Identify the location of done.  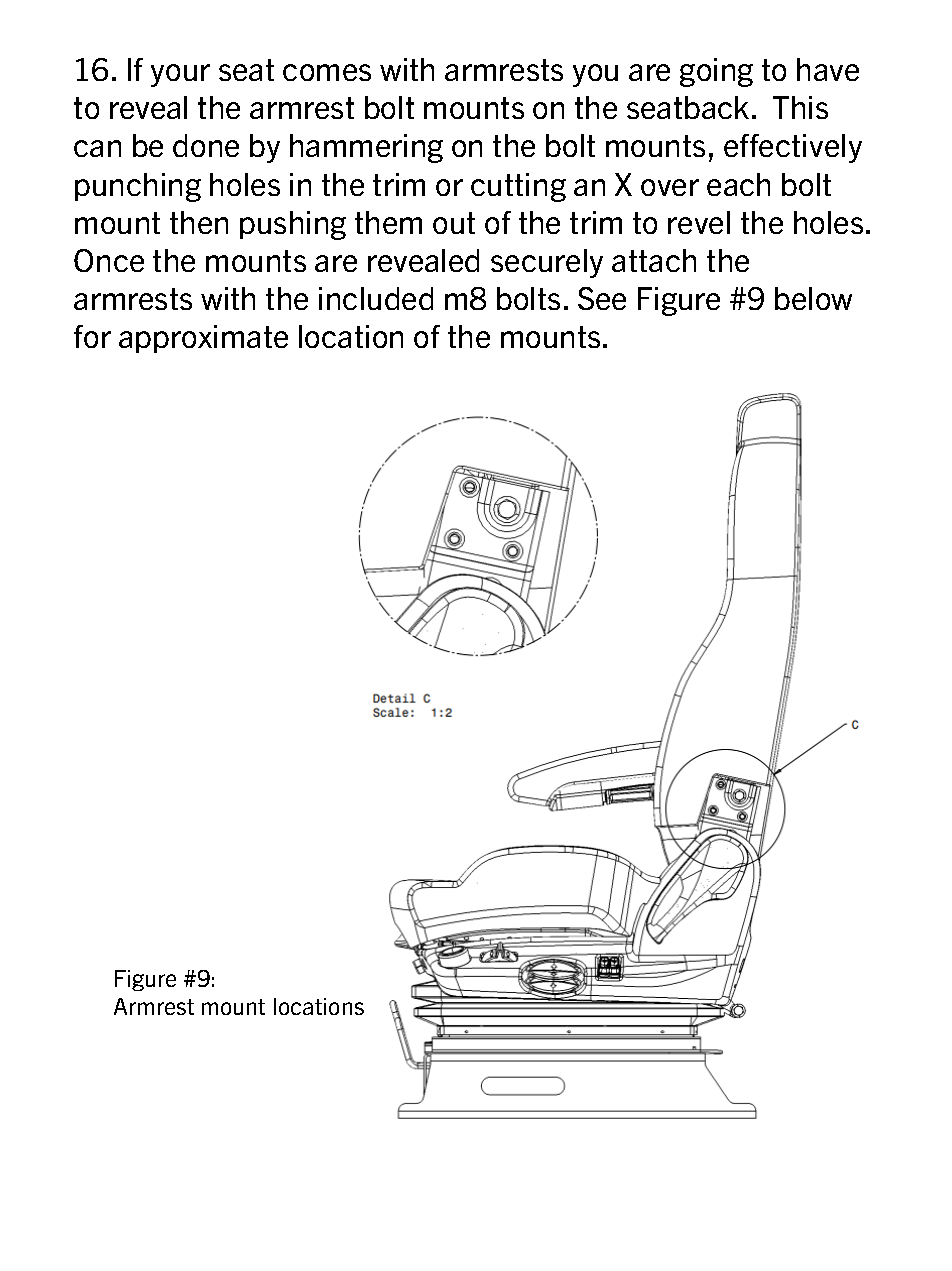
(206, 145).
